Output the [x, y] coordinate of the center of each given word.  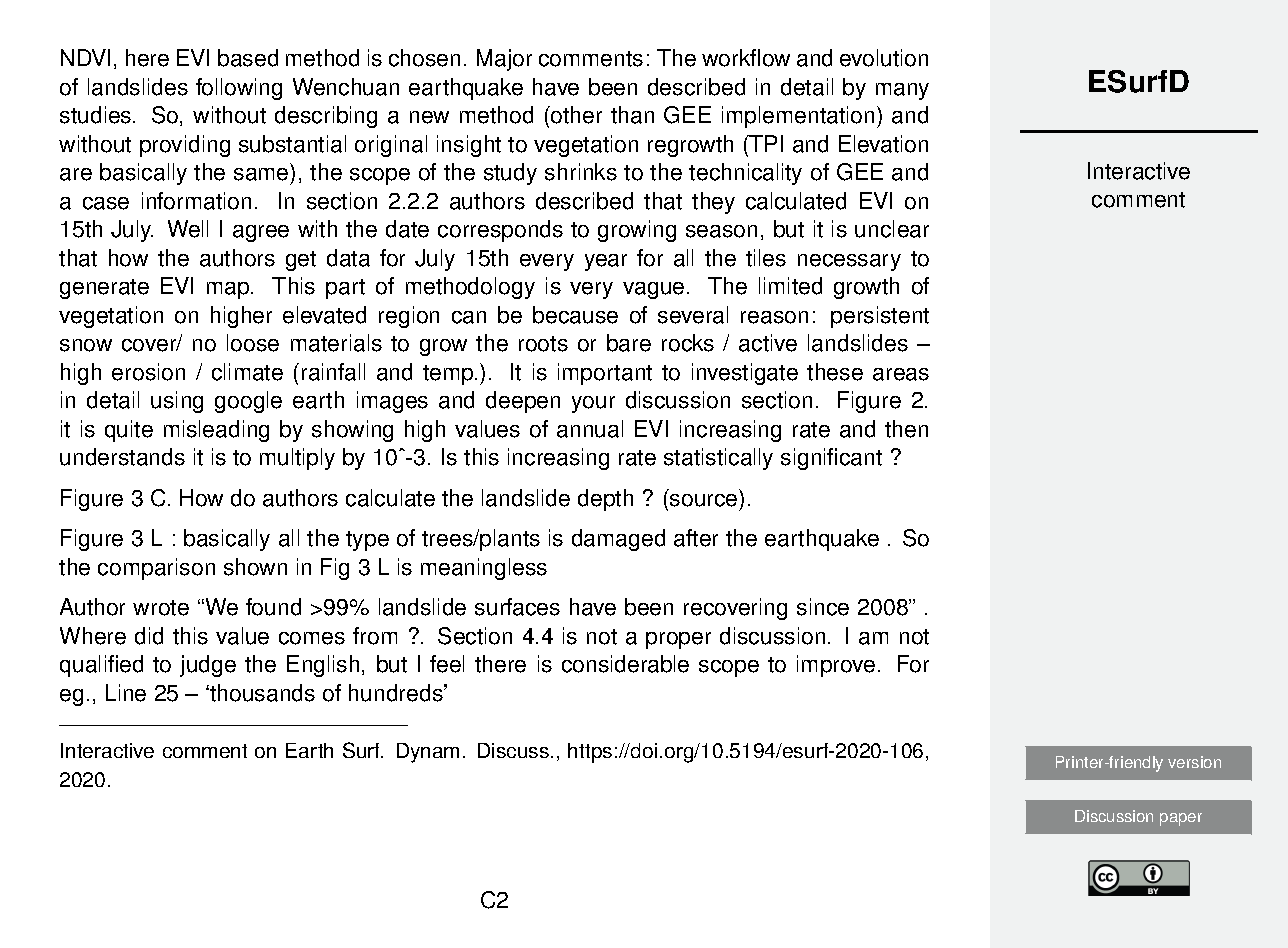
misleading [216, 431]
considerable [625, 664]
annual [590, 429]
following [239, 89]
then [906, 429]
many [902, 91]
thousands [261, 693]
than [632, 115]
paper [1181, 819]
